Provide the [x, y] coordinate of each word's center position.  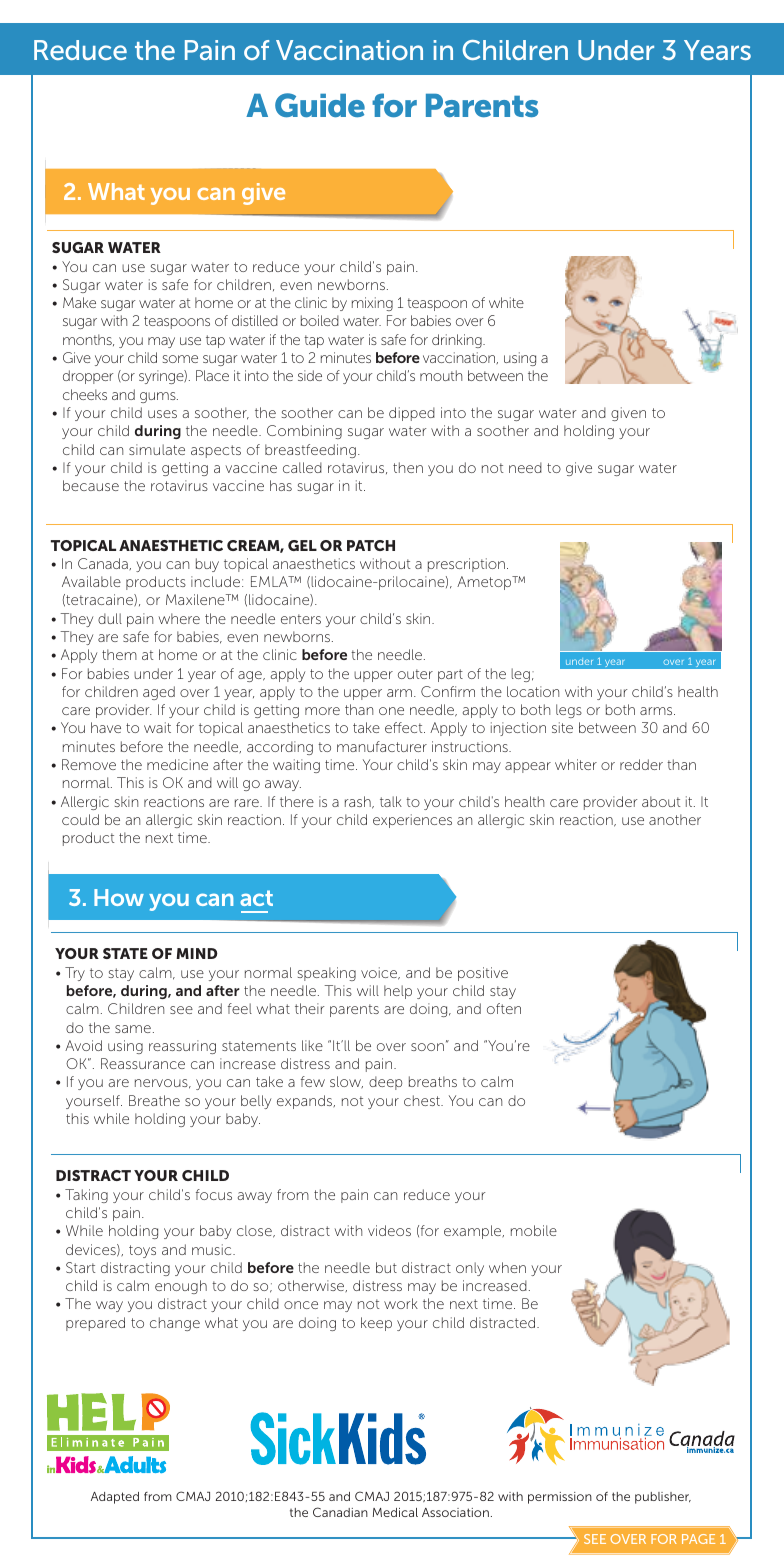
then [408, 467]
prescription [466, 565]
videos [389, 1230]
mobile [534, 1230]
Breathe [154, 1100]
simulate [157, 449]
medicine [177, 764]
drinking [458, 341]
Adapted [115, 1498]
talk [391, 801]
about [661, 801]
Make [79, 302]
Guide [320, 105]
